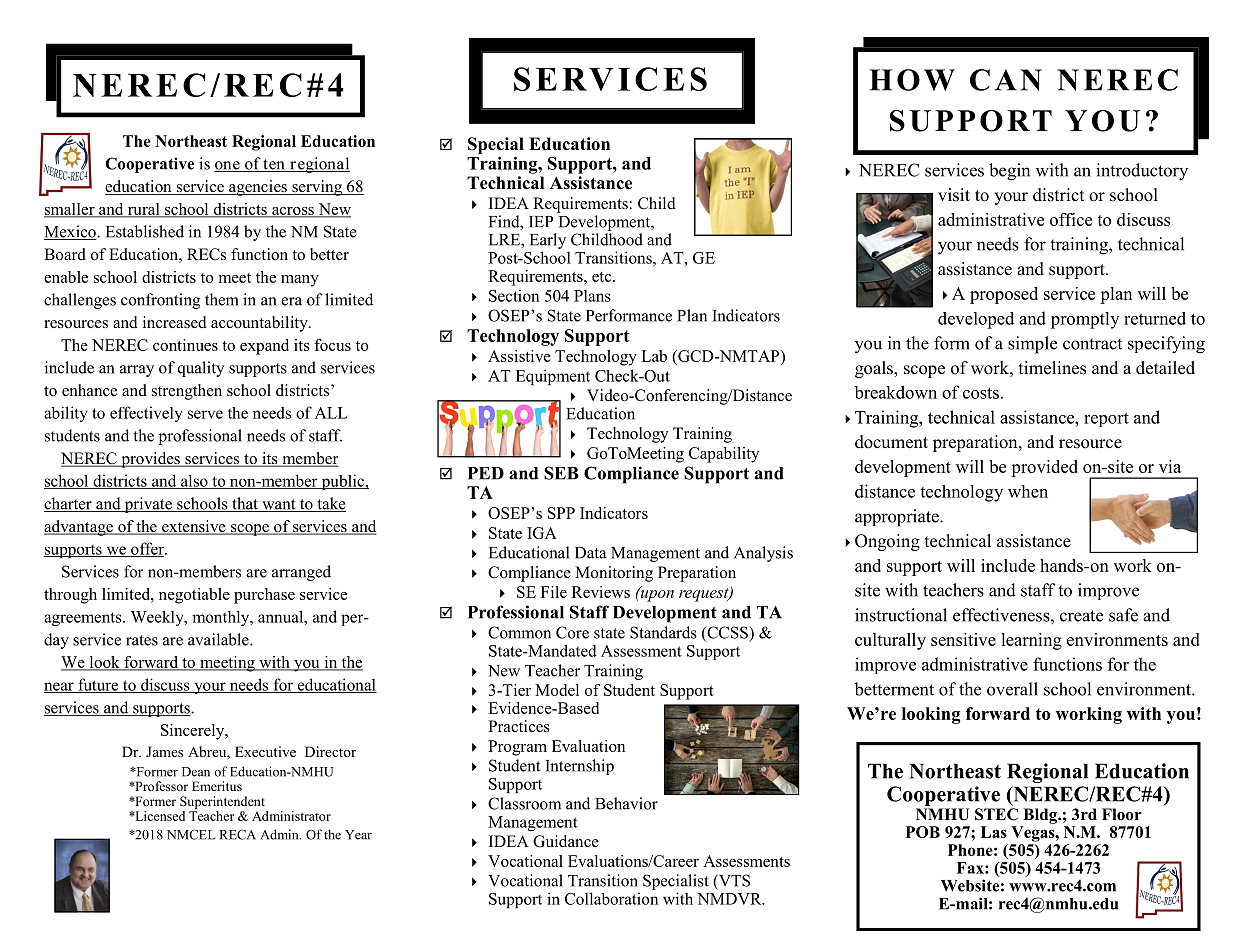 Image resolution: width=1233 pixels, height=952 pixels. Describe the element at coordinates (1041, 816) in the screenshot. I see `Bldg` at that location.
